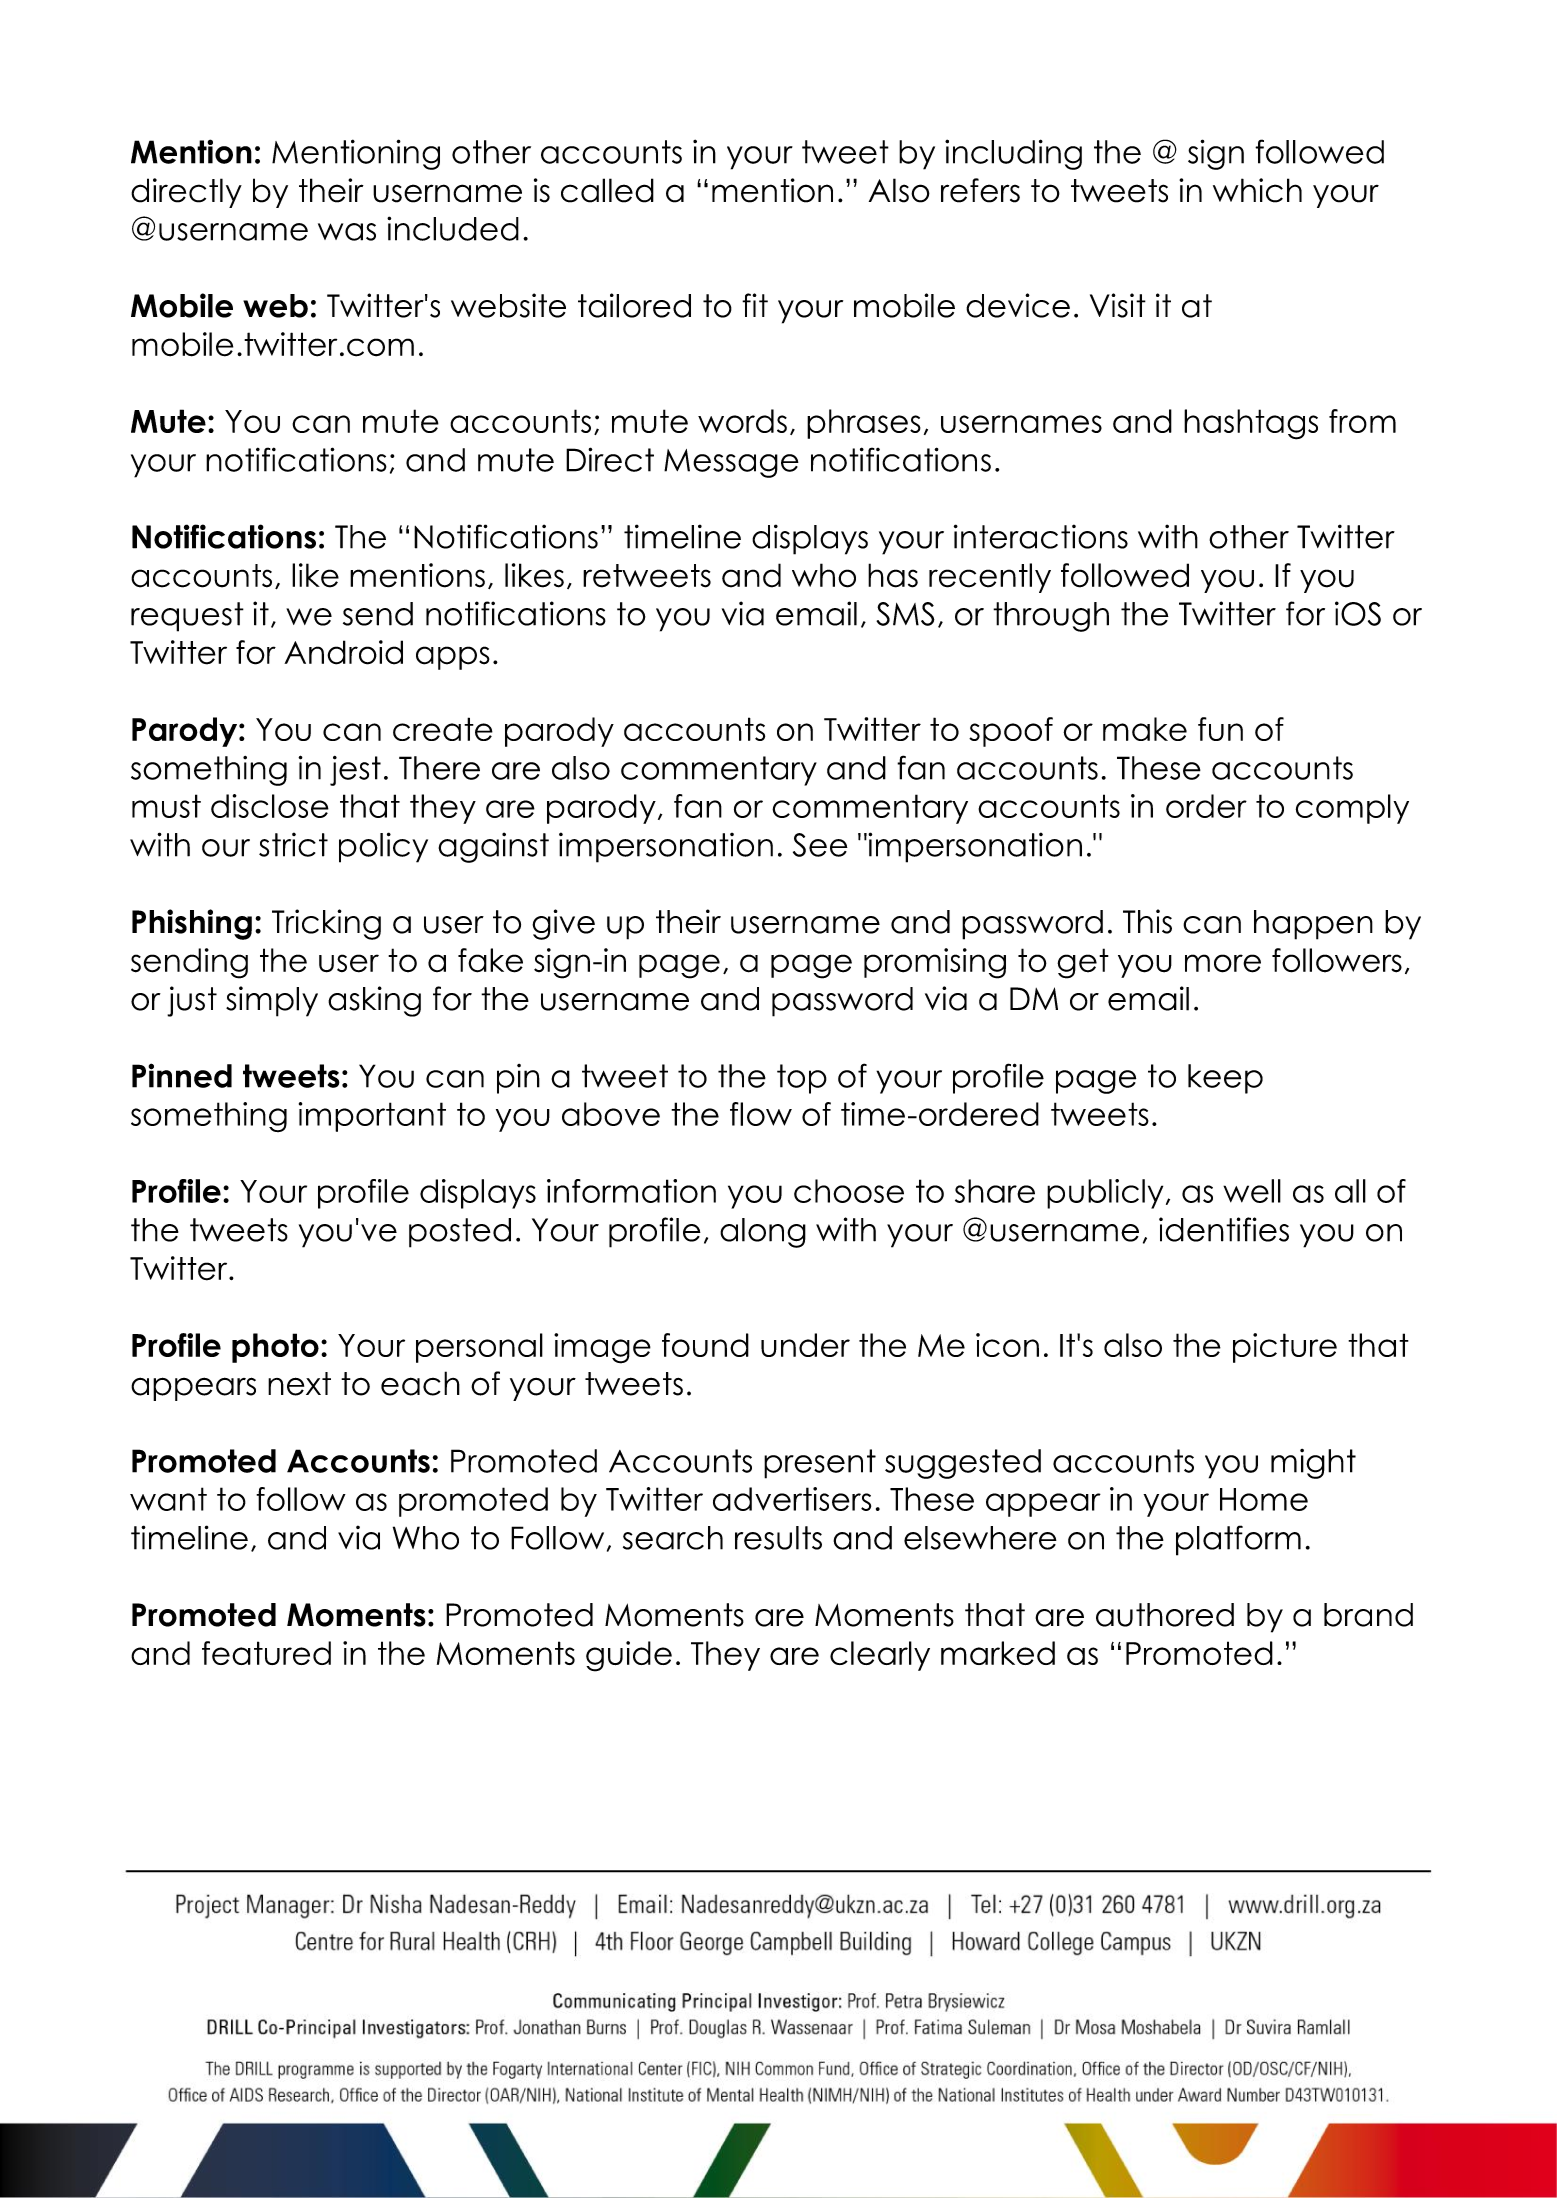  Describe the element at coordinates (347, 232) in the screenshot. I see `was` at that location.
